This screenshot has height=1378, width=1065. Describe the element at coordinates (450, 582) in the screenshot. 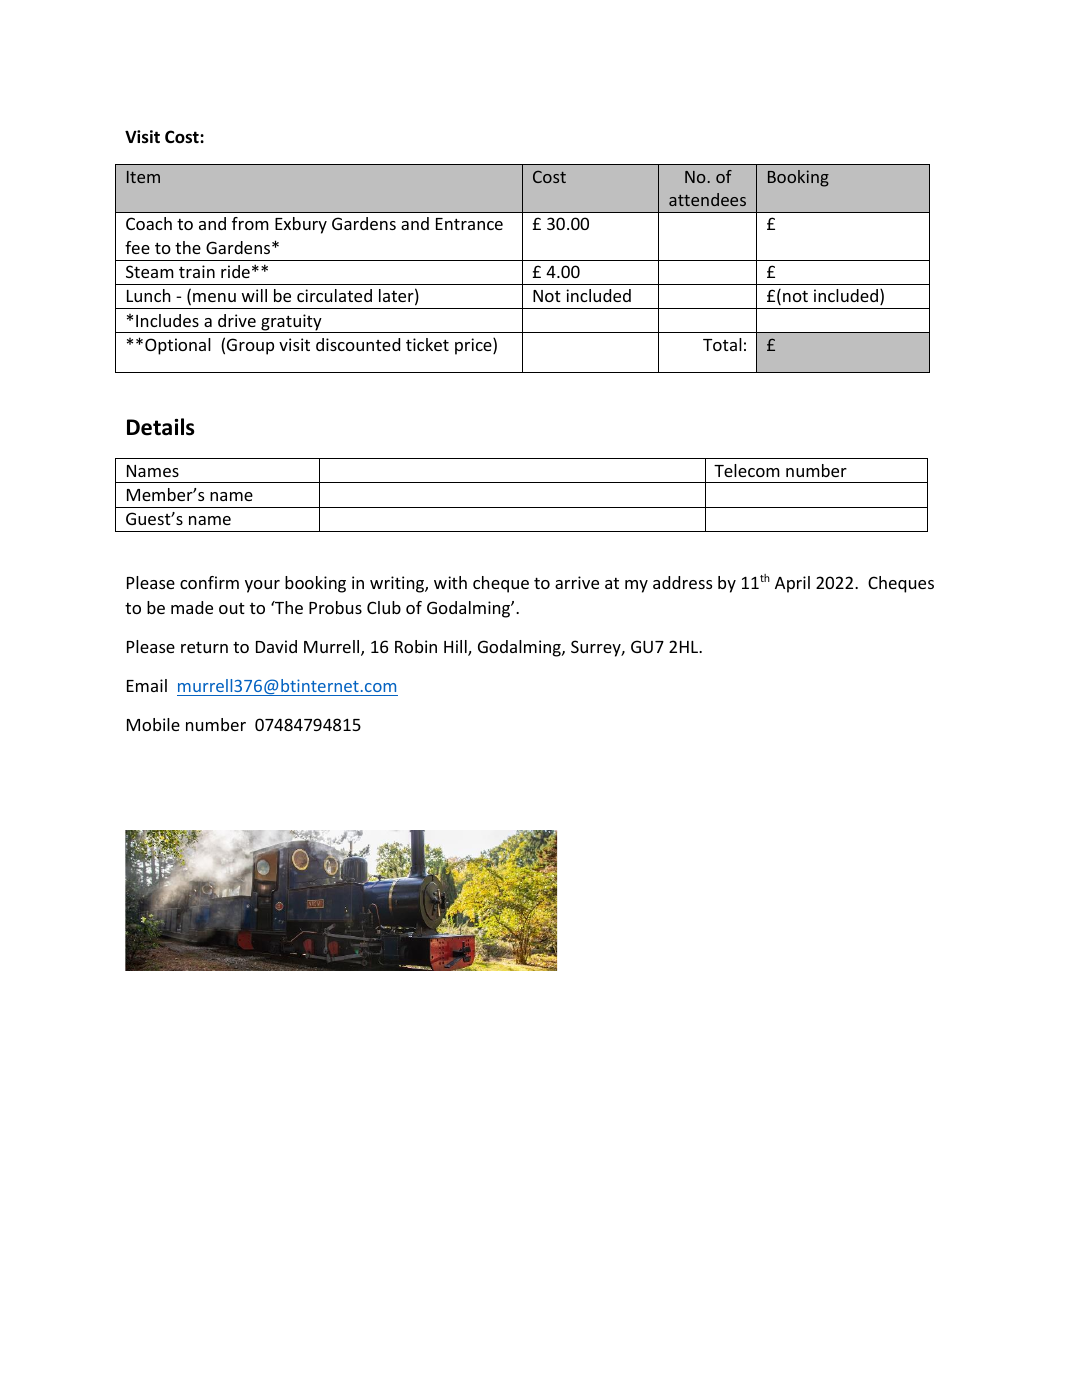

I see `with` at that location.
